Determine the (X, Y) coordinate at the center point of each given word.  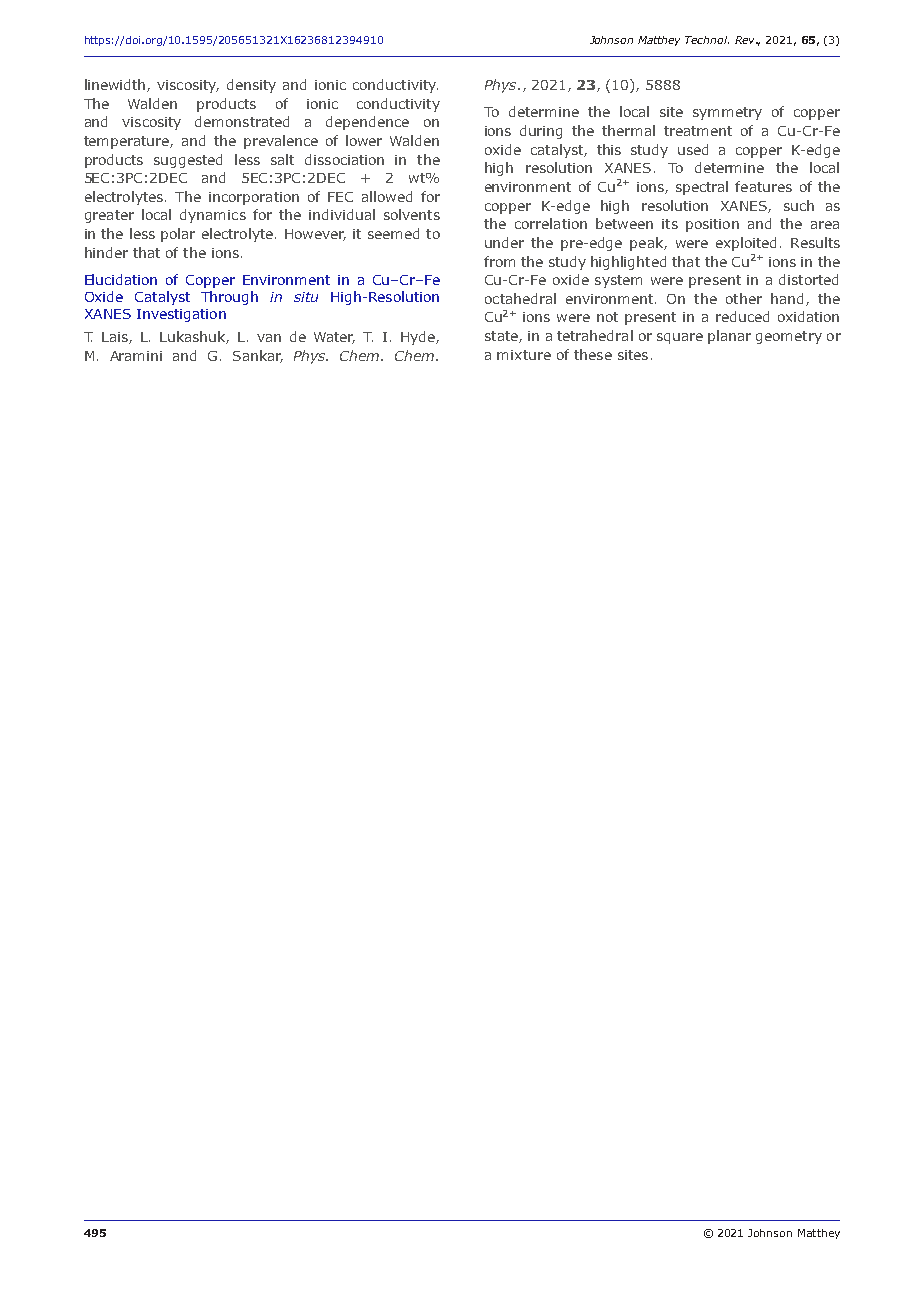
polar (178, 235)
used (693, 149)
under (504, 242)
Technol (707, 40)
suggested (188, 161)
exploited (746, 244)
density (251, 86)
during (541, 132)
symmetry (727, 113)
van (269, 338)
